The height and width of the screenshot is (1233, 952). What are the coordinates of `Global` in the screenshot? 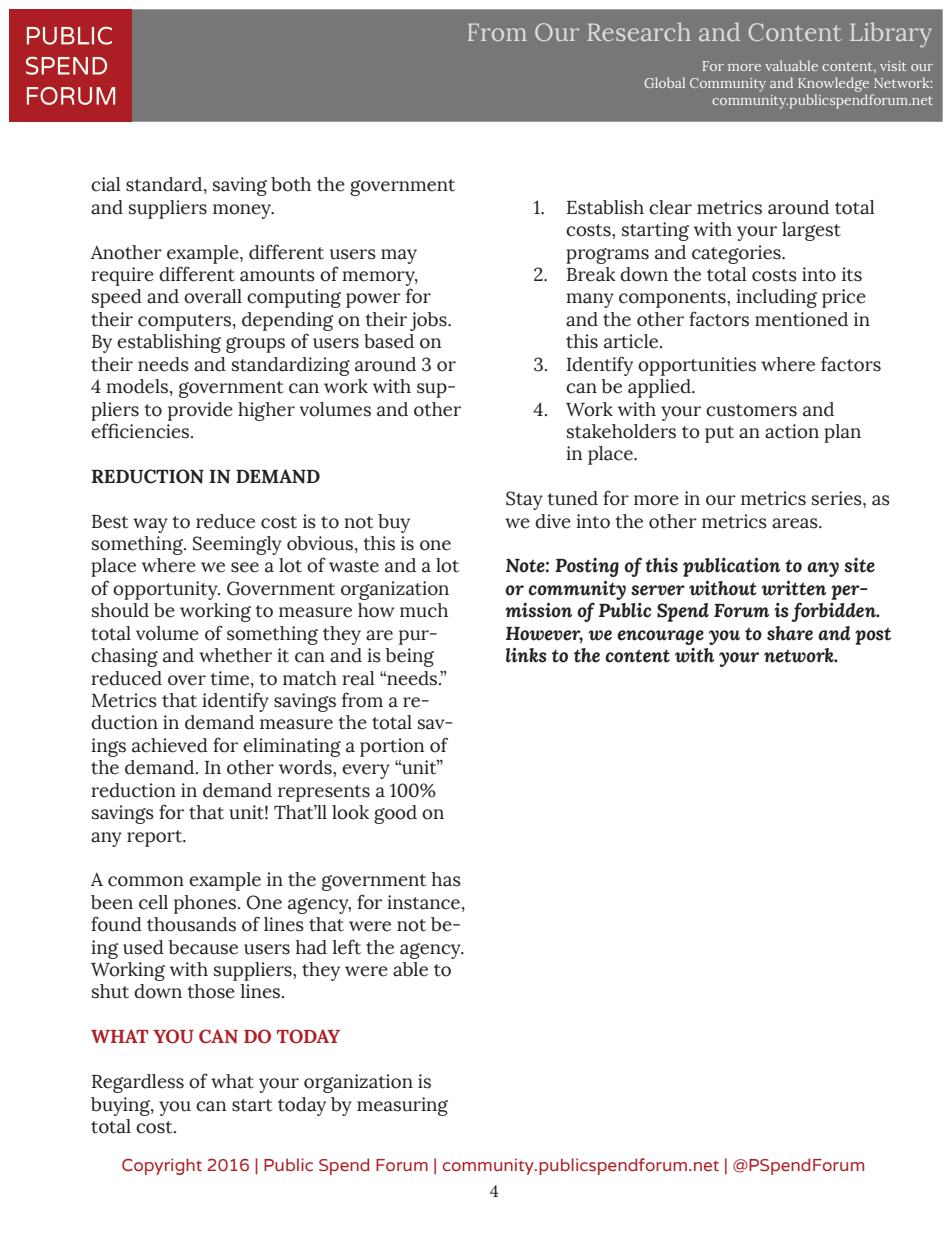 It's located at (664, 82).
